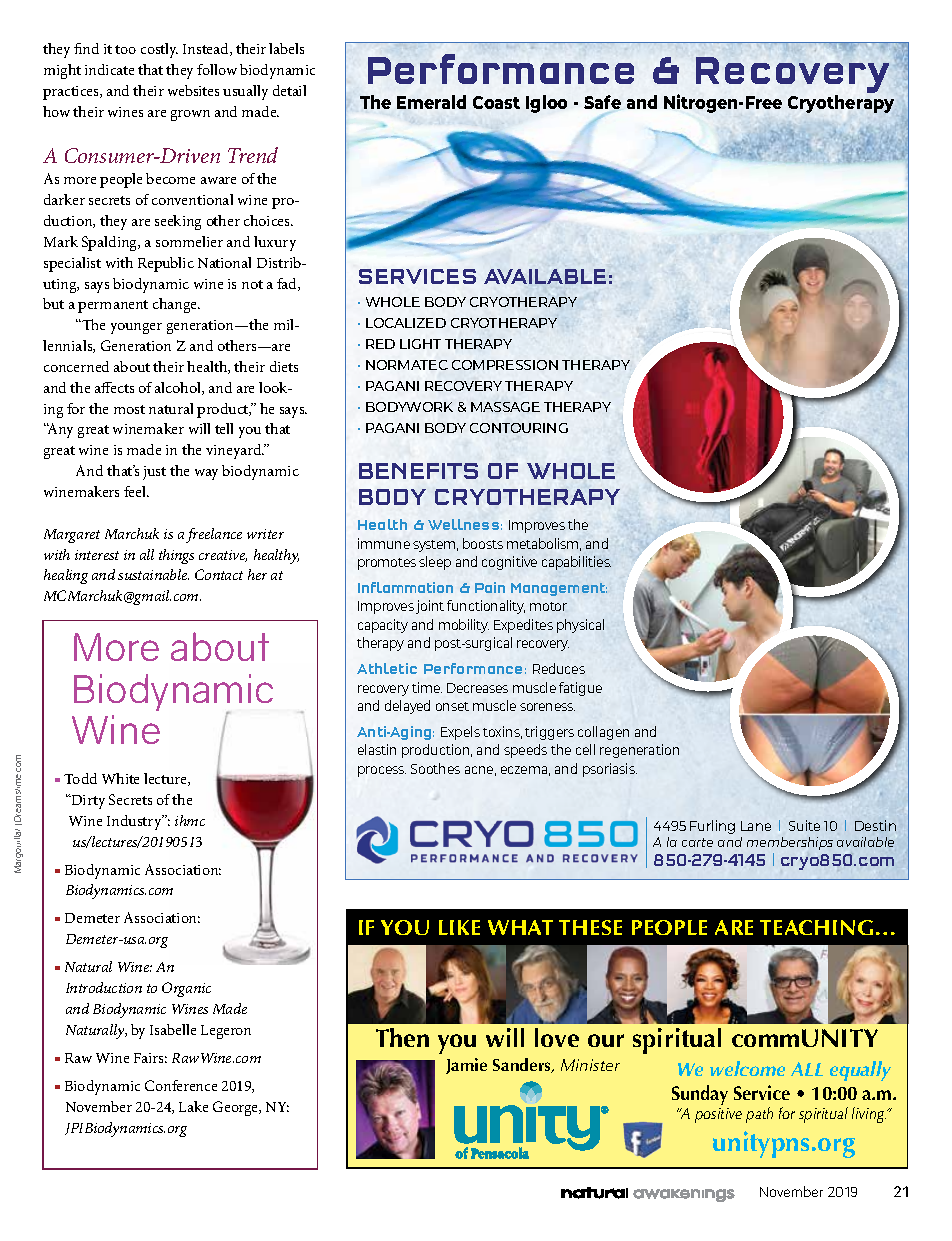 The height and width of the screenshot is (1241, 952). What do you see at coordinates (420, 344) in the screenshot?
I see `LIGHT` at bounding box center [420, 344].
